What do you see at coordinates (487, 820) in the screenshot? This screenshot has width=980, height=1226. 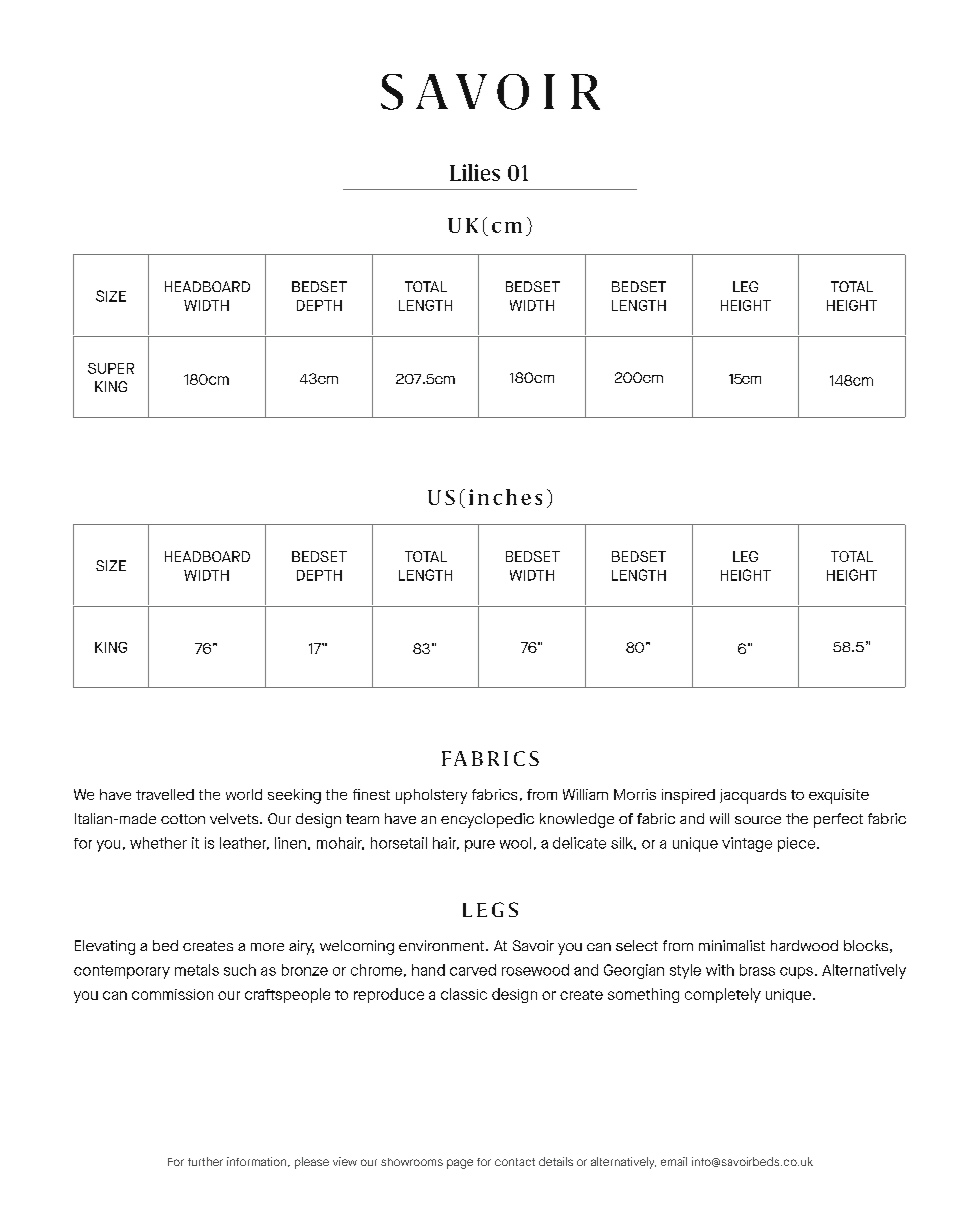 I see `encyclopedic` at bounding box center [487, 820].
